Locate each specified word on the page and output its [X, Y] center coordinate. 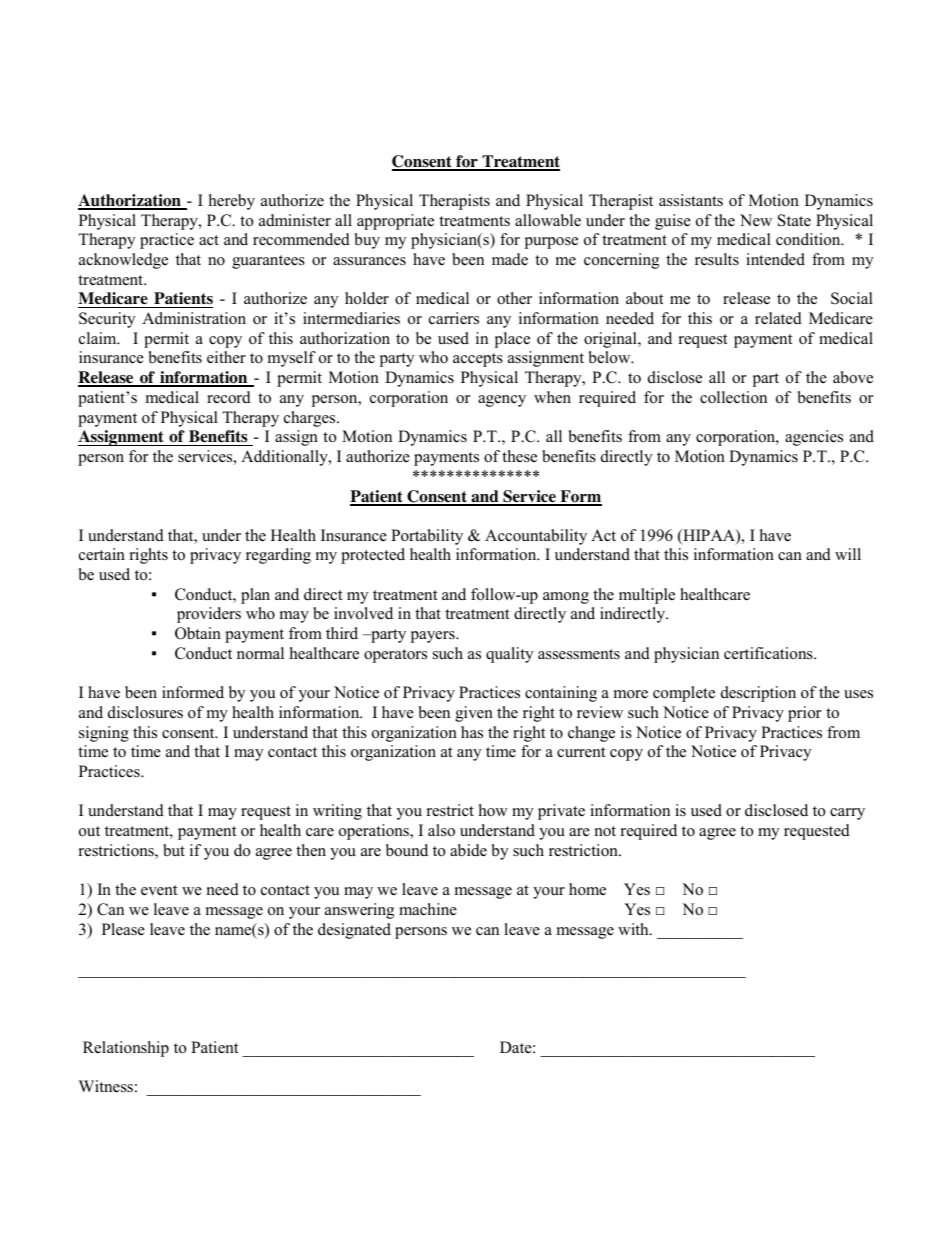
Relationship [126, 1049]
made [510, 259]
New [756, 220]
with [634, 929]
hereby [232, 202]
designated [354, 931]
